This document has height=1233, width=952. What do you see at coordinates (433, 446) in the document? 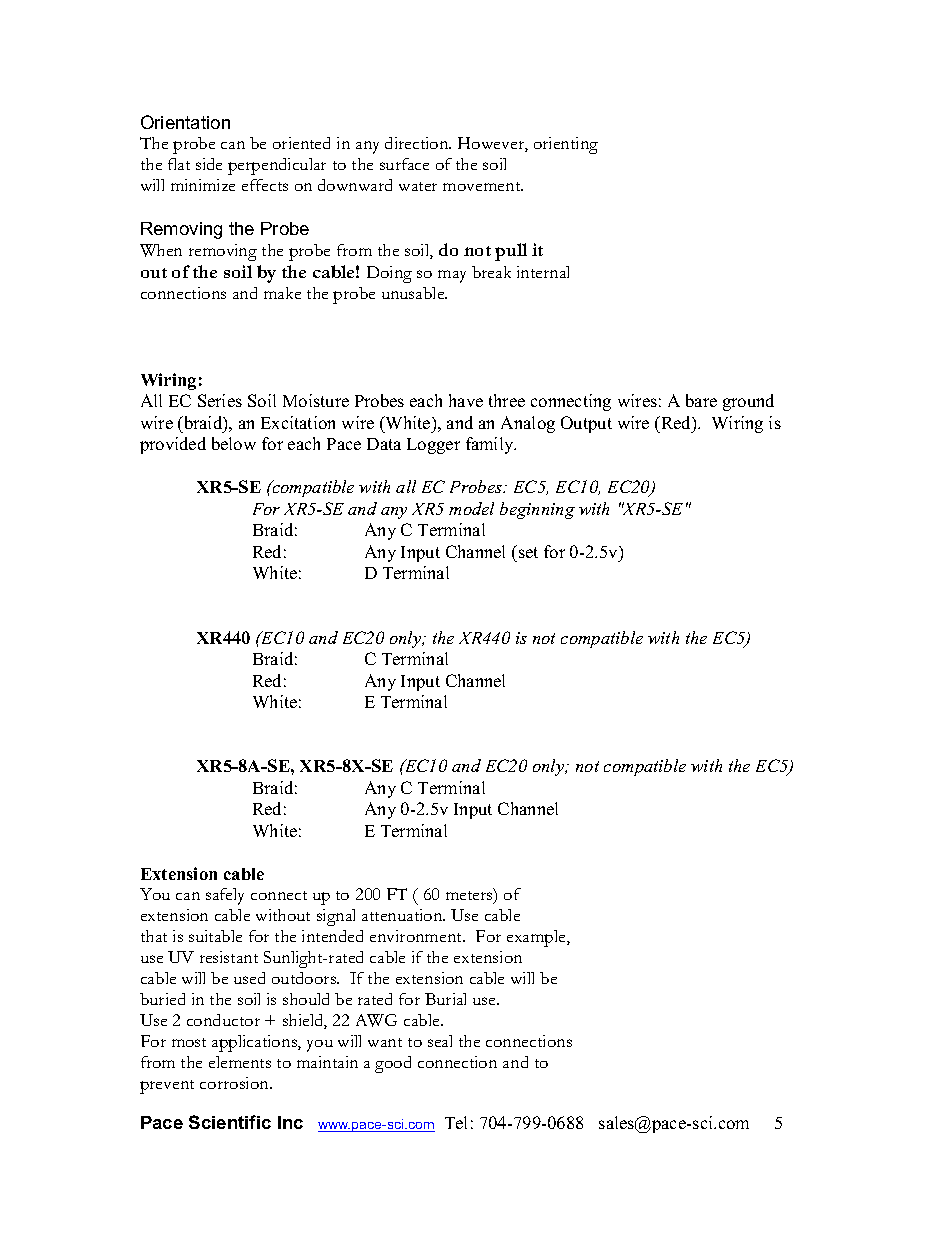
I see `Logger` at bounding box center [433, 446].
